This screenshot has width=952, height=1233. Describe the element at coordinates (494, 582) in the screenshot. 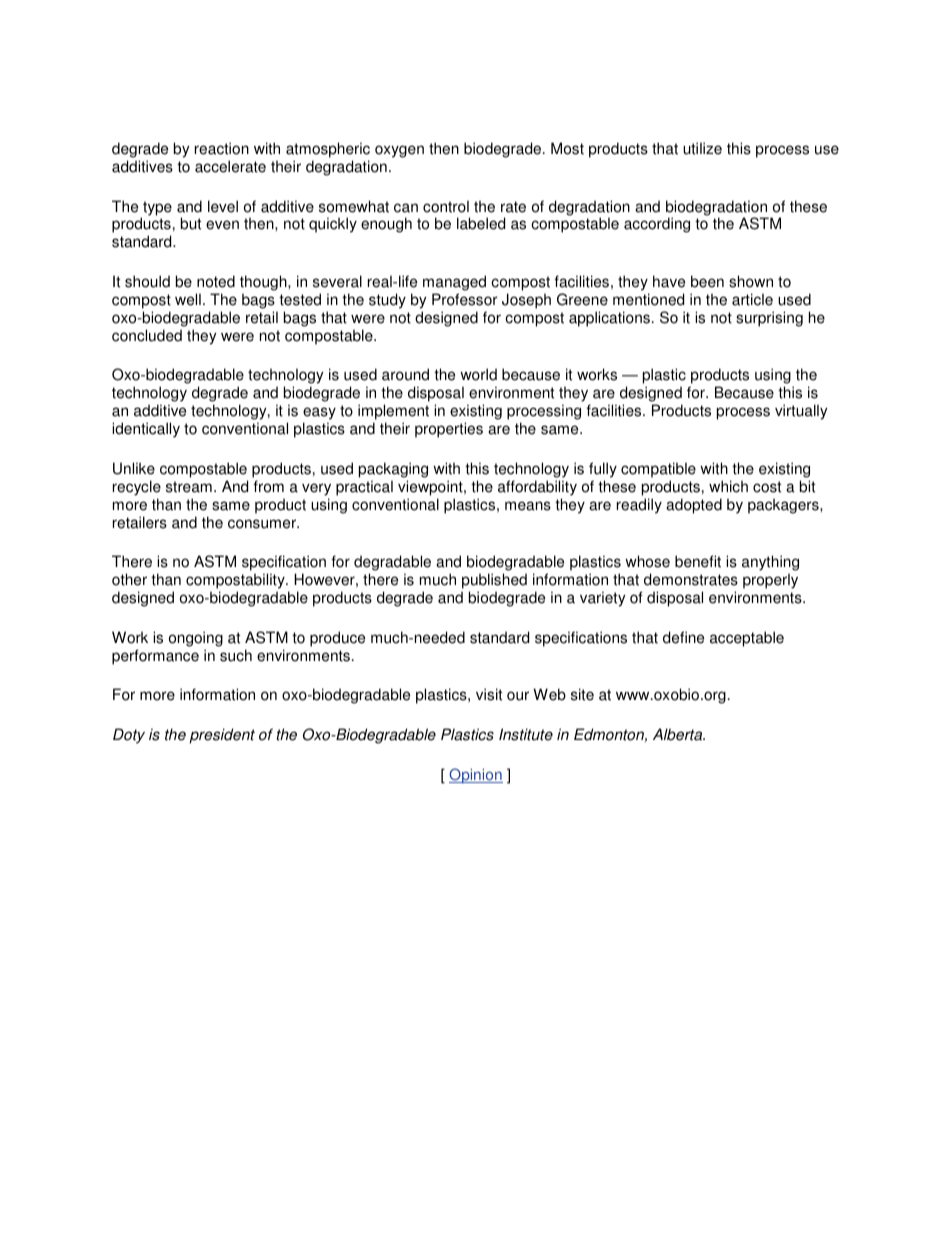

I see `published` at that location.
